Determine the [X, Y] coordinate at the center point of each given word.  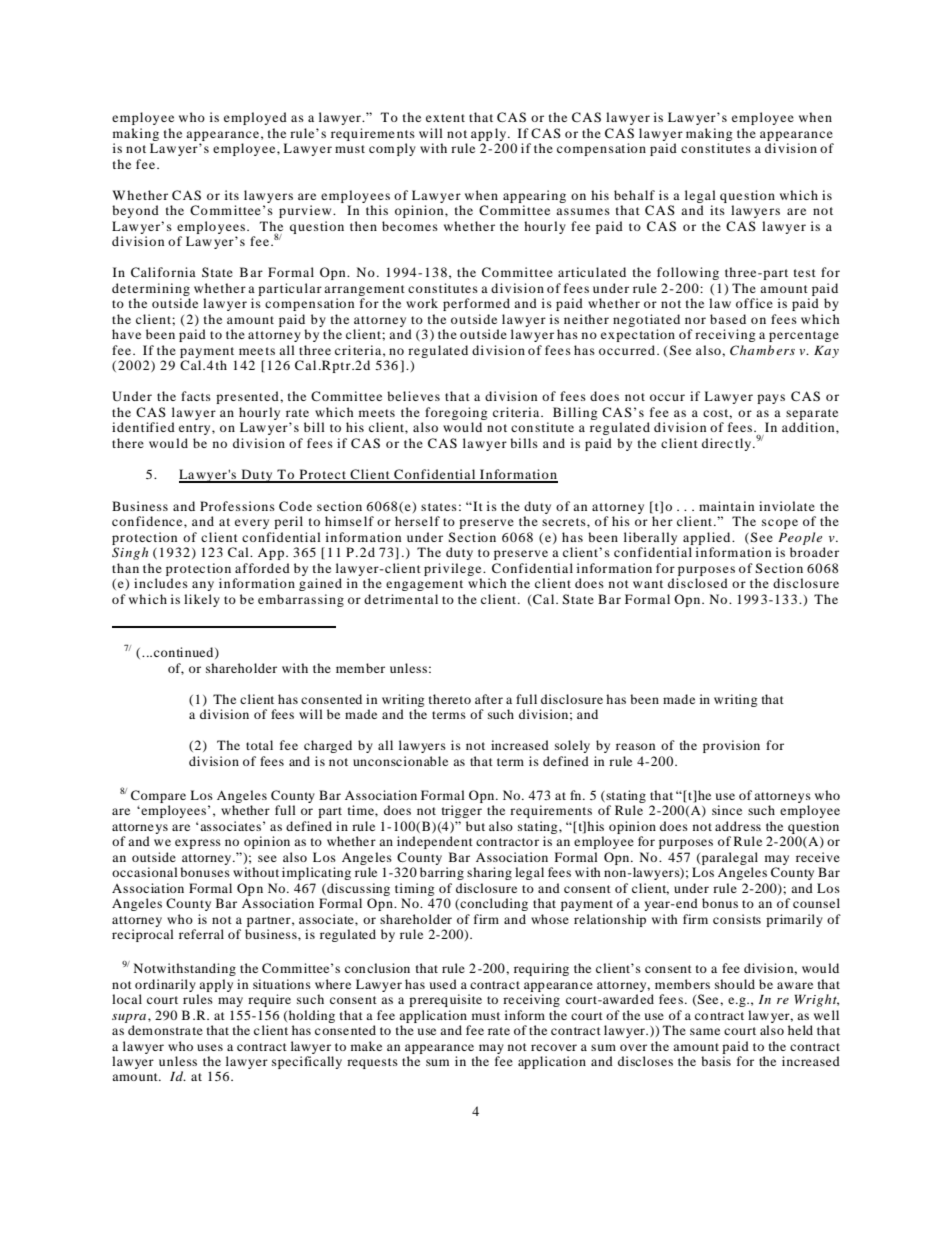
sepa [799, 415]
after [489, 699]
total [259, 745]
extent [445, 118]
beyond [135, 211]
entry [196, 429]
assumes [583, 211]
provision [731, 746]
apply [216, 985]
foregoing [456, 413]
